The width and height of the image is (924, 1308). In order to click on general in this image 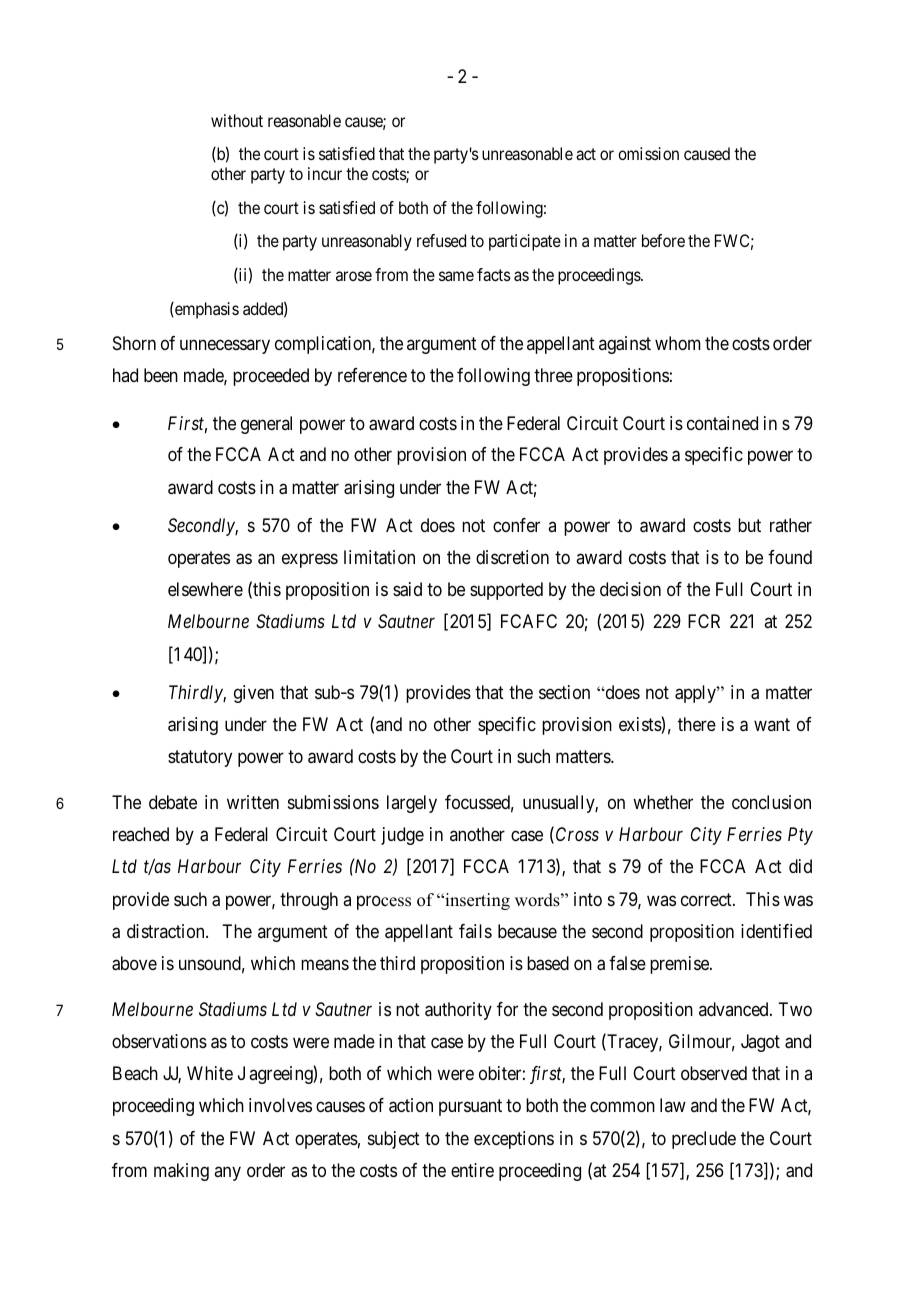, I will do `click(266, 425)`.
